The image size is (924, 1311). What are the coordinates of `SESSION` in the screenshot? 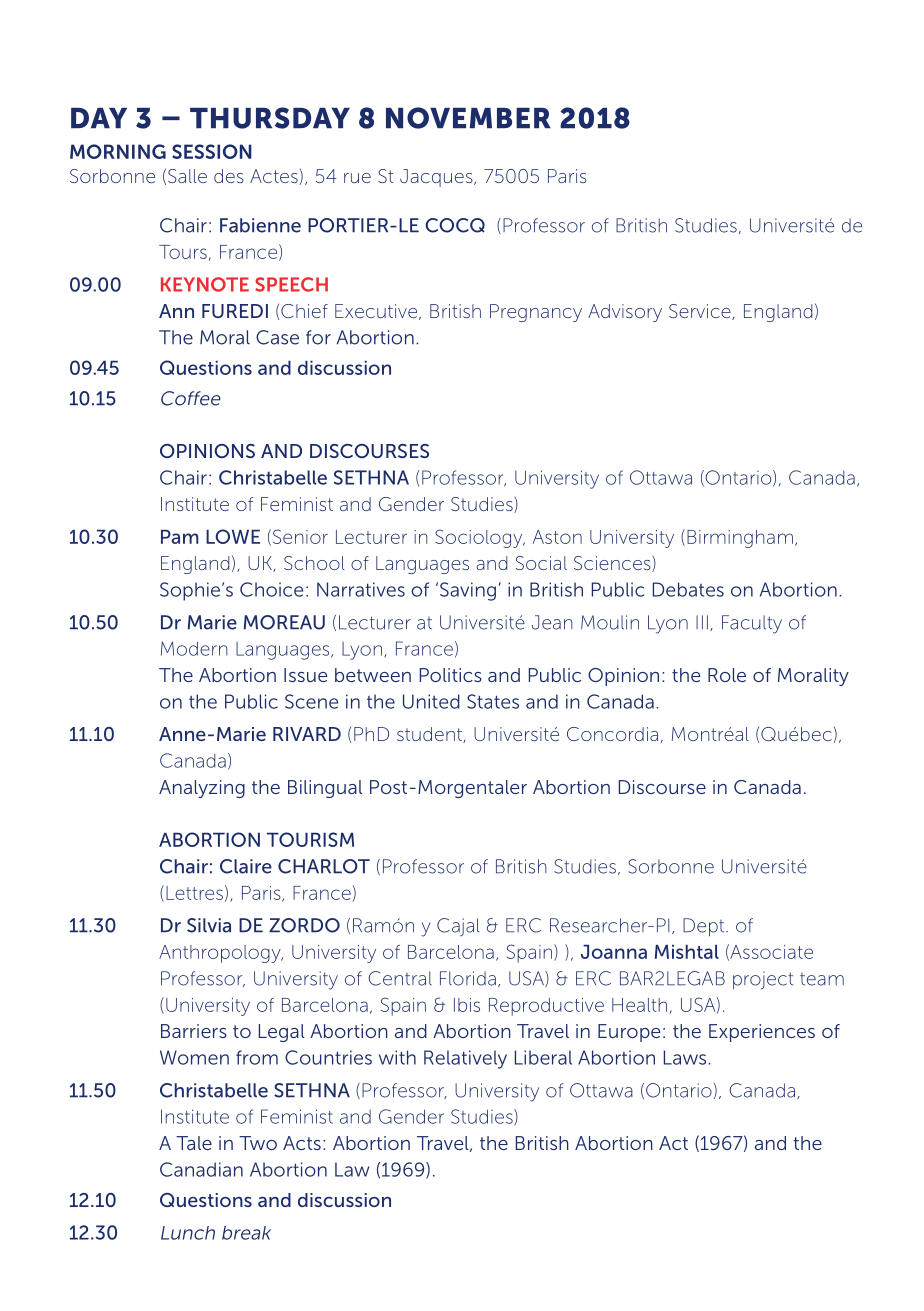 It's located at (212, 151).
